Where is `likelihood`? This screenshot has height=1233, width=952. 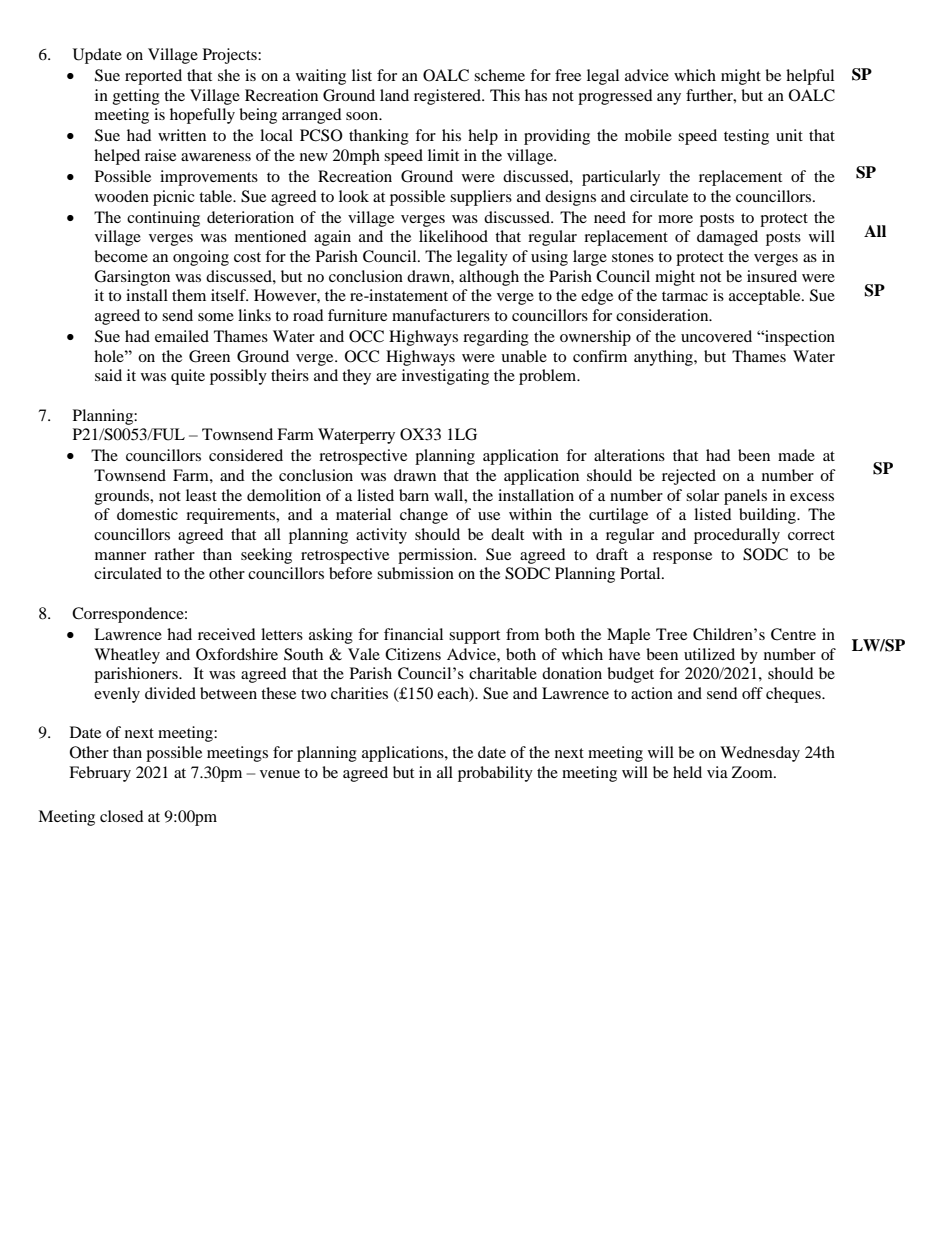
likelihood is located at coordinates (453, 236).
